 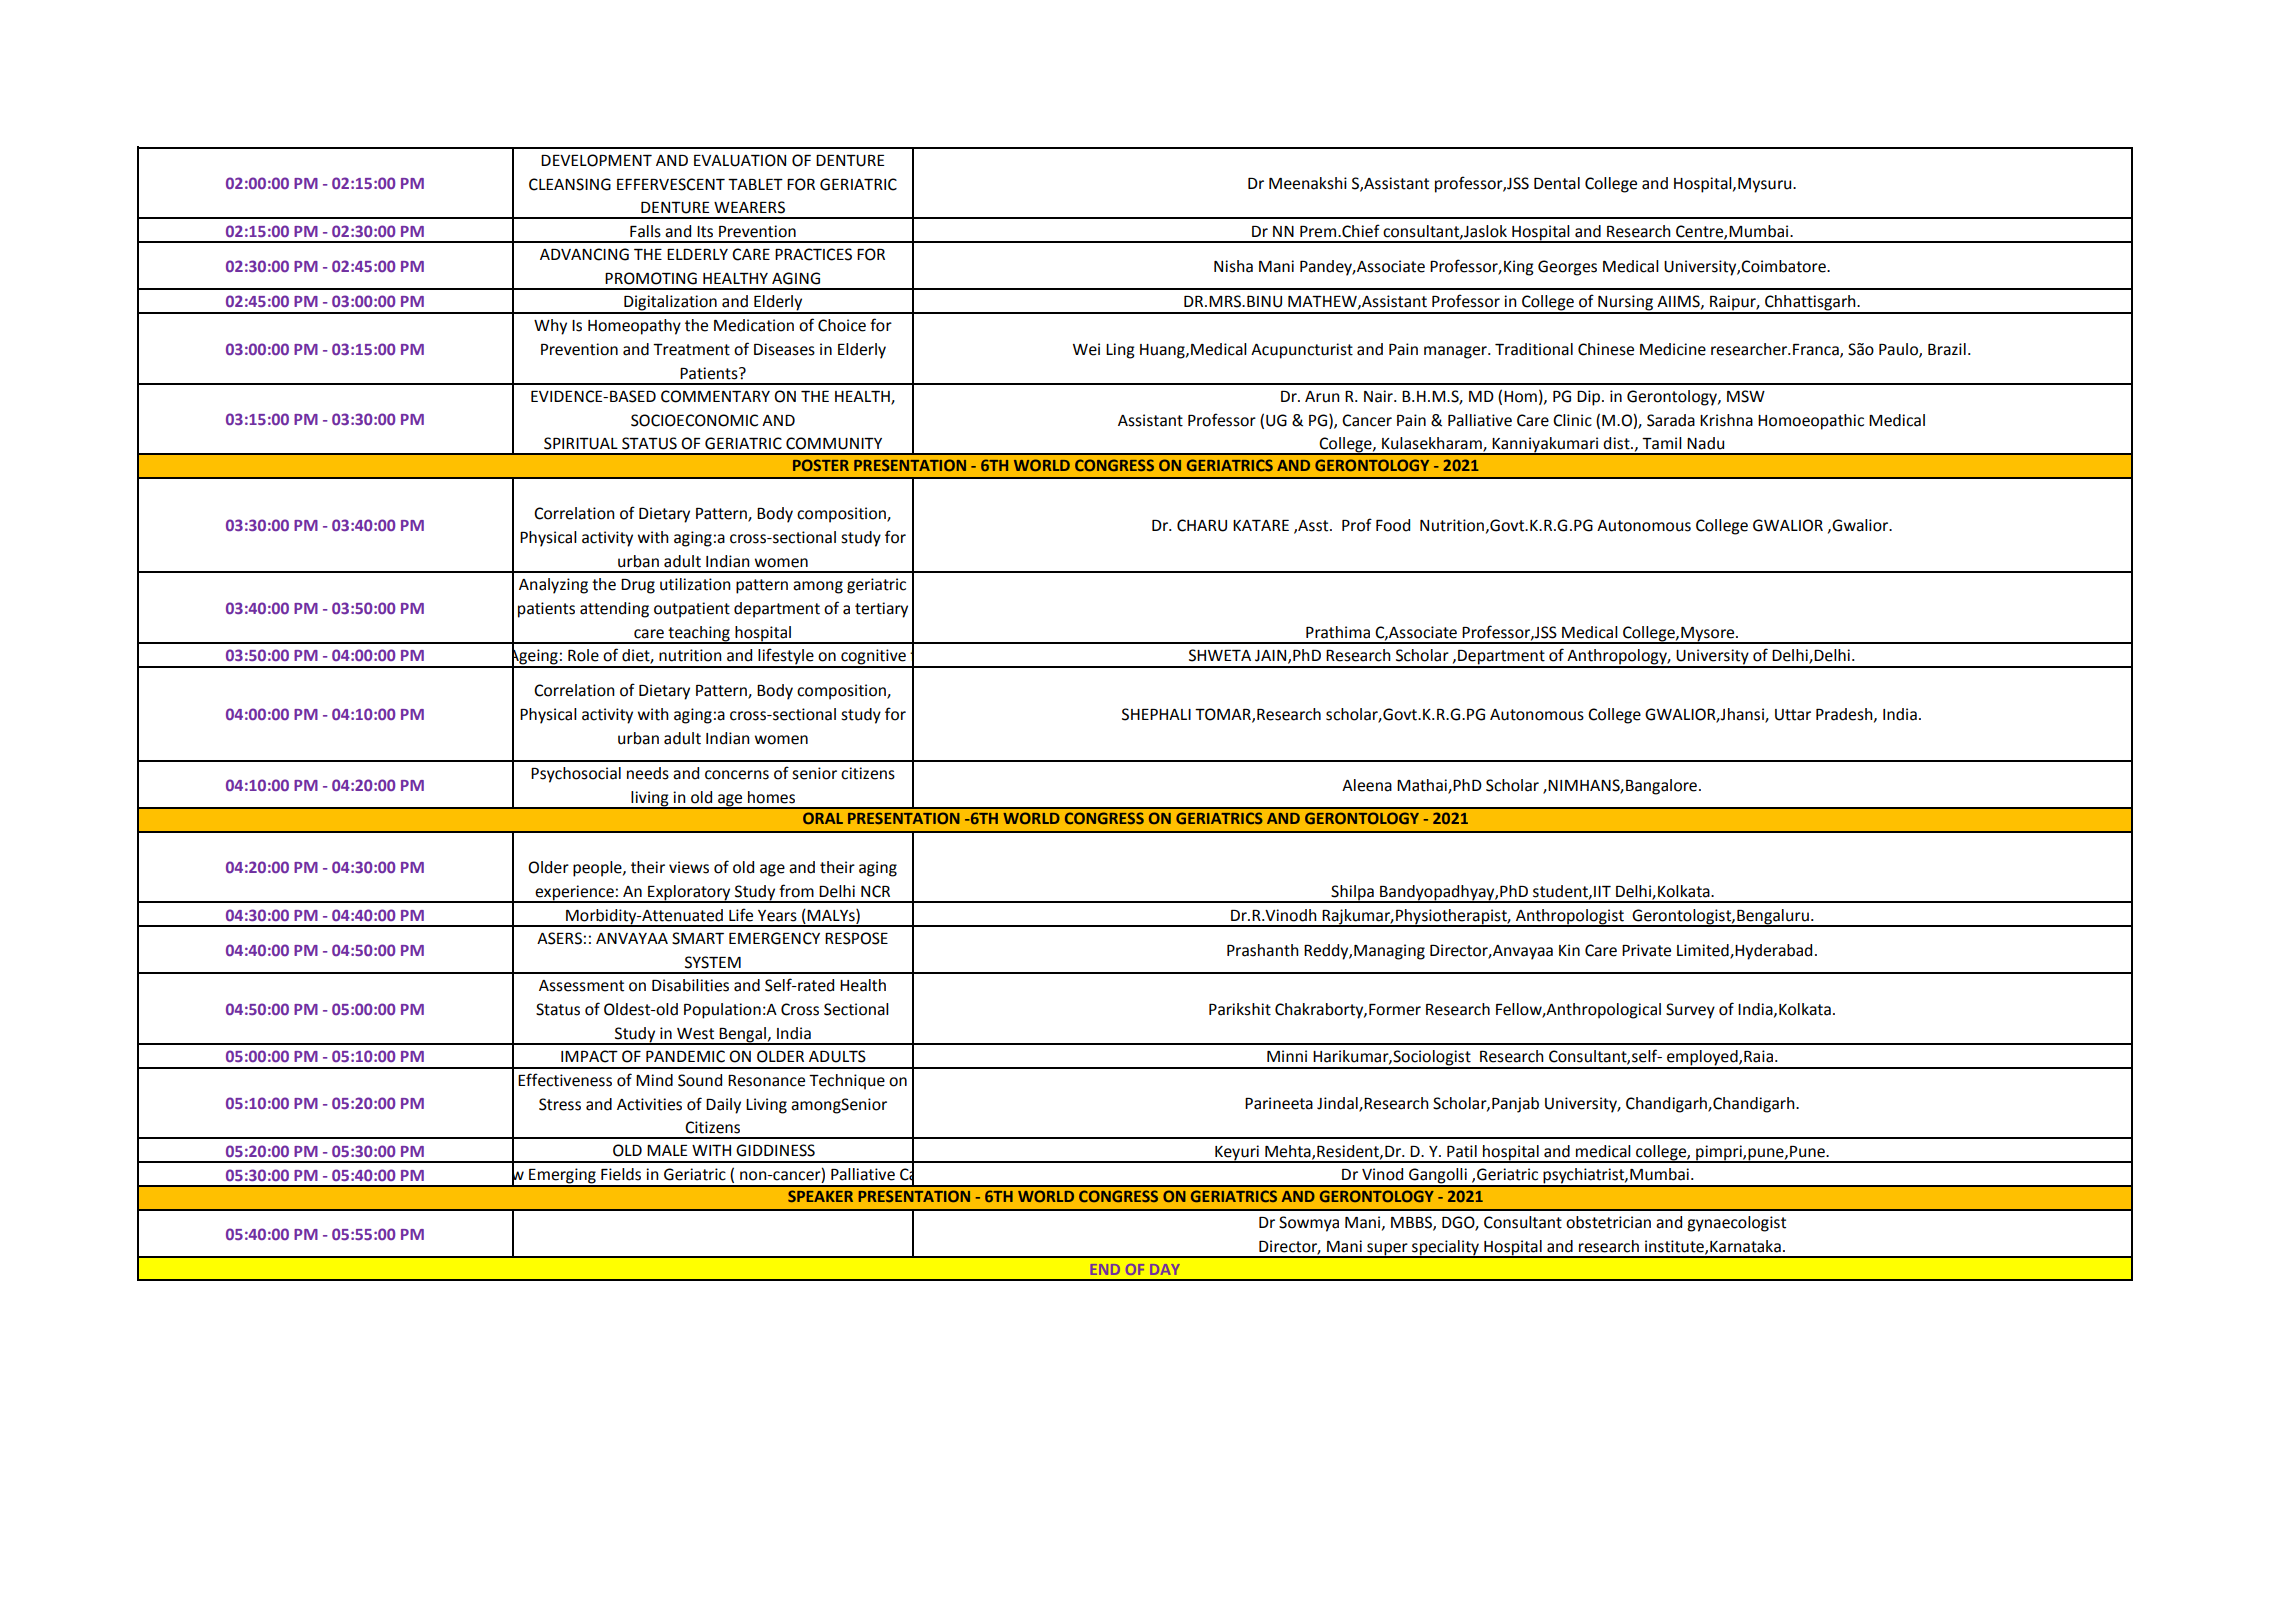 I want to click on SPEAKER, so click(x=820, y=1196).
